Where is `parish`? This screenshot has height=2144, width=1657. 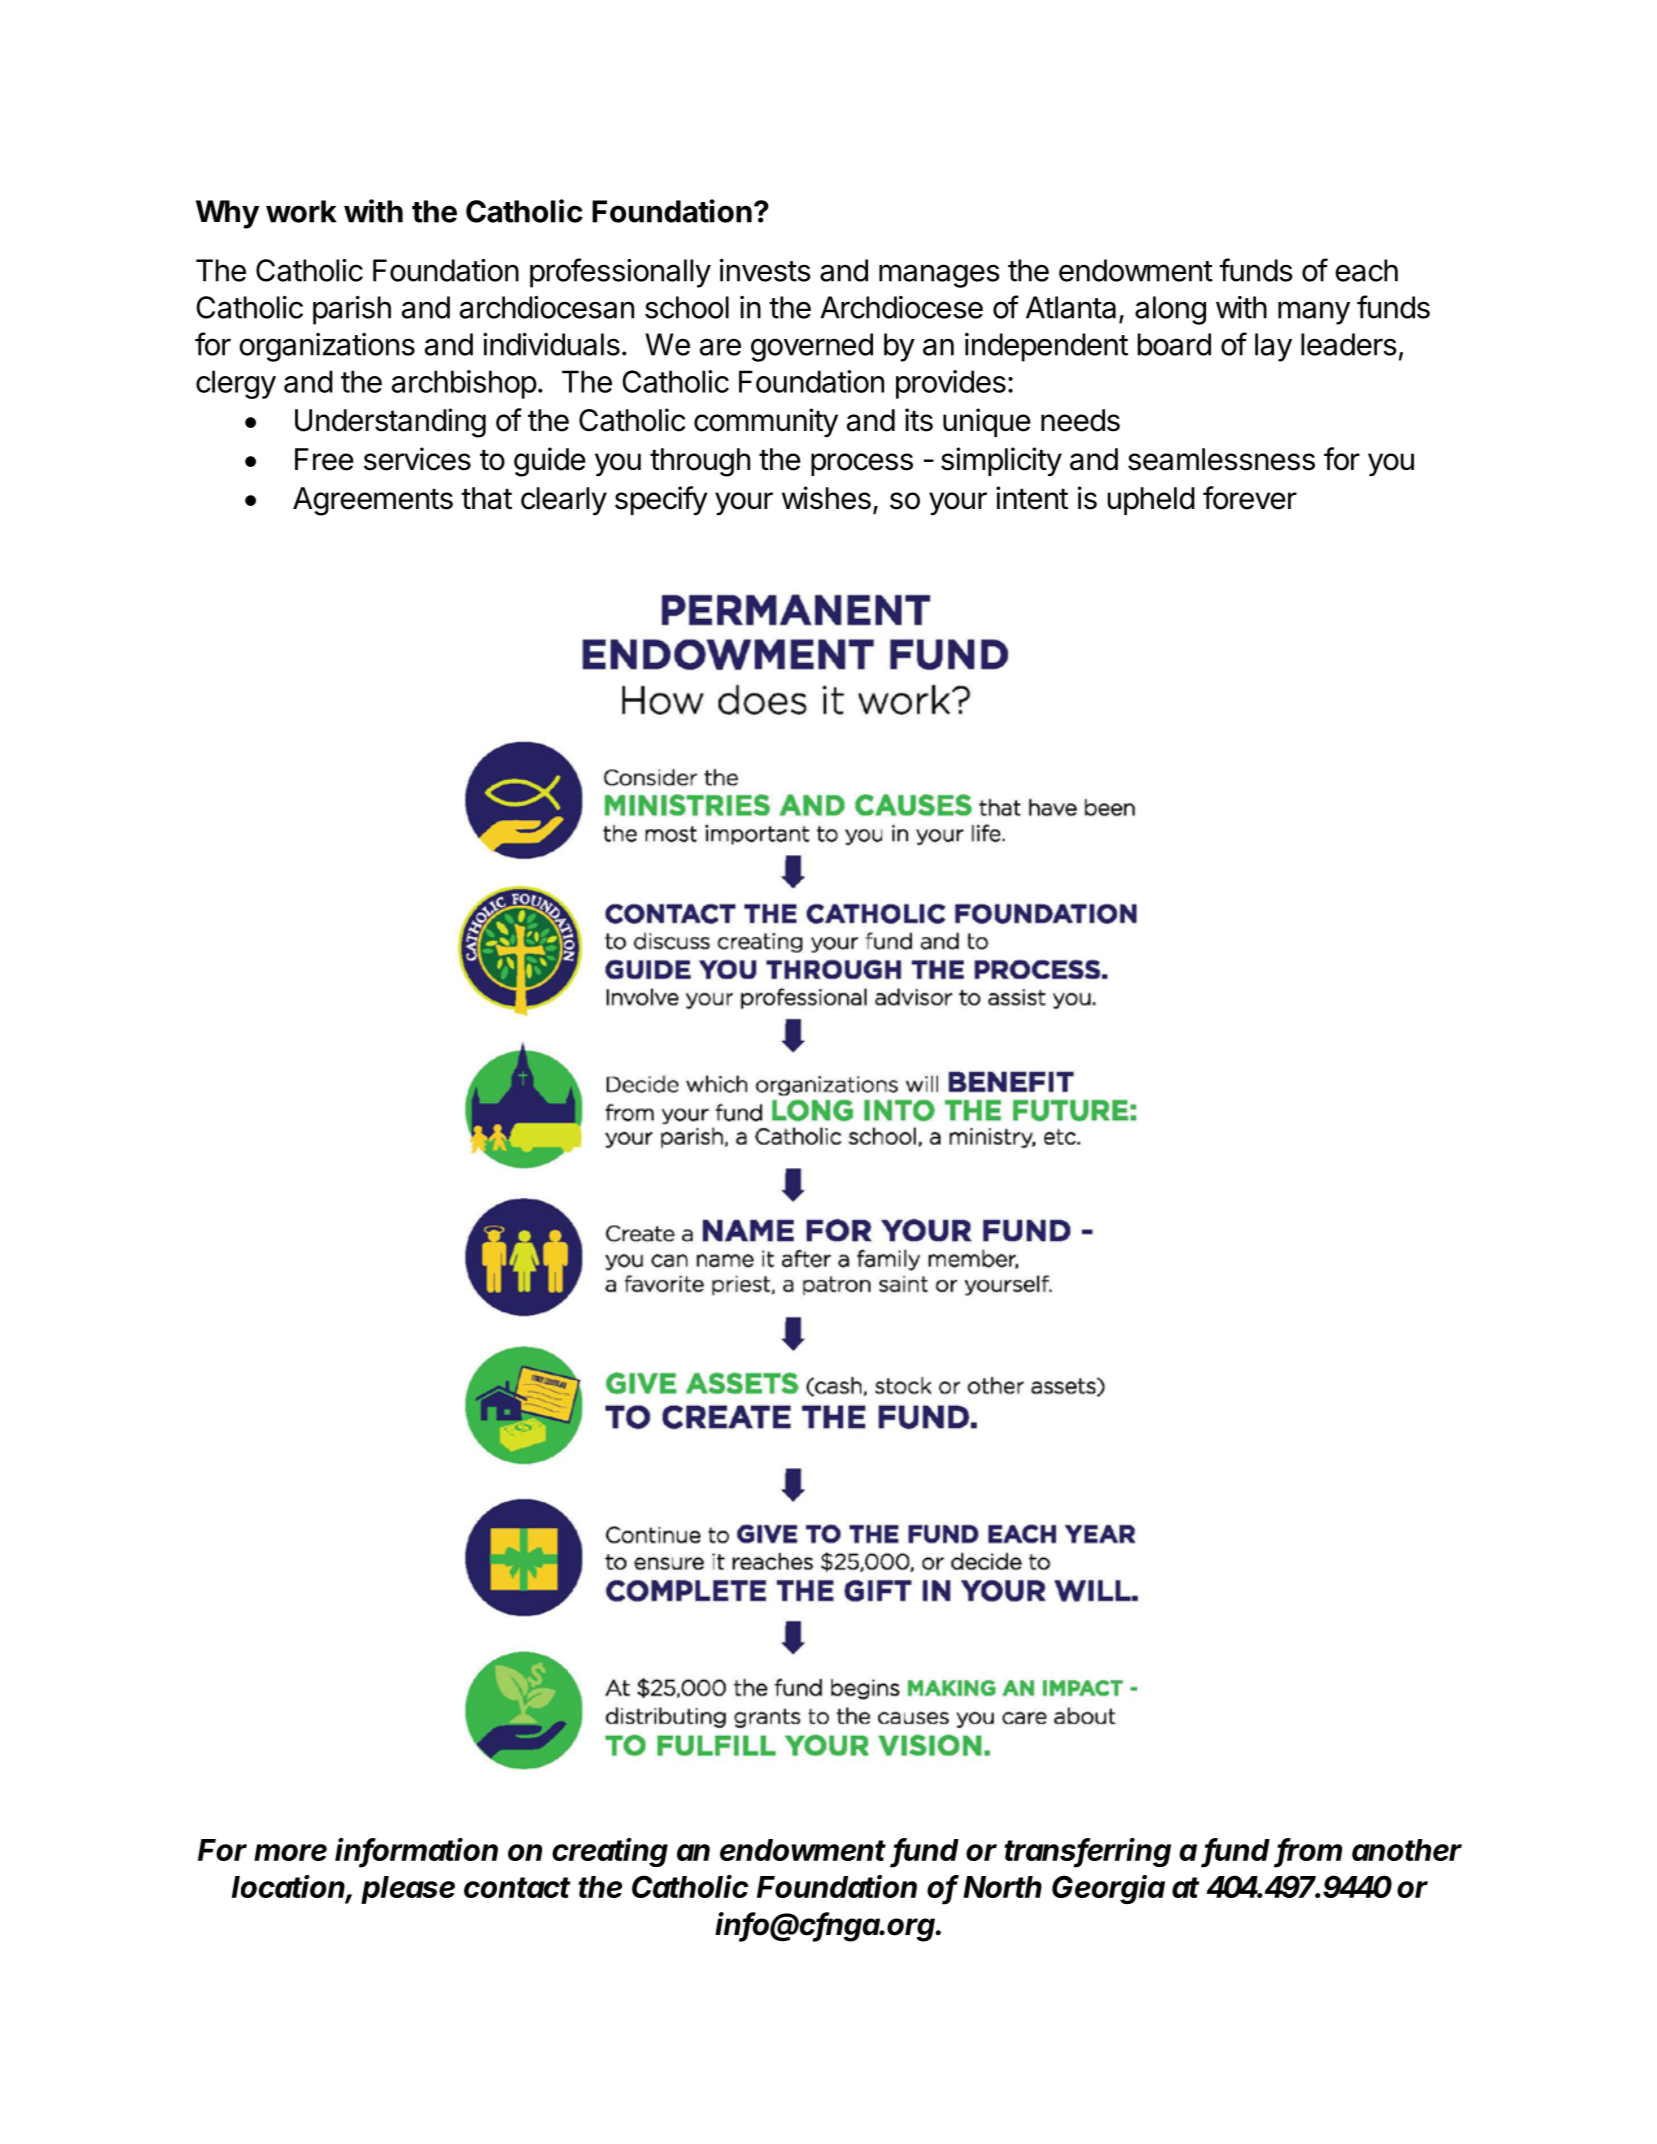 parish is located at coordinates (352, 310).
